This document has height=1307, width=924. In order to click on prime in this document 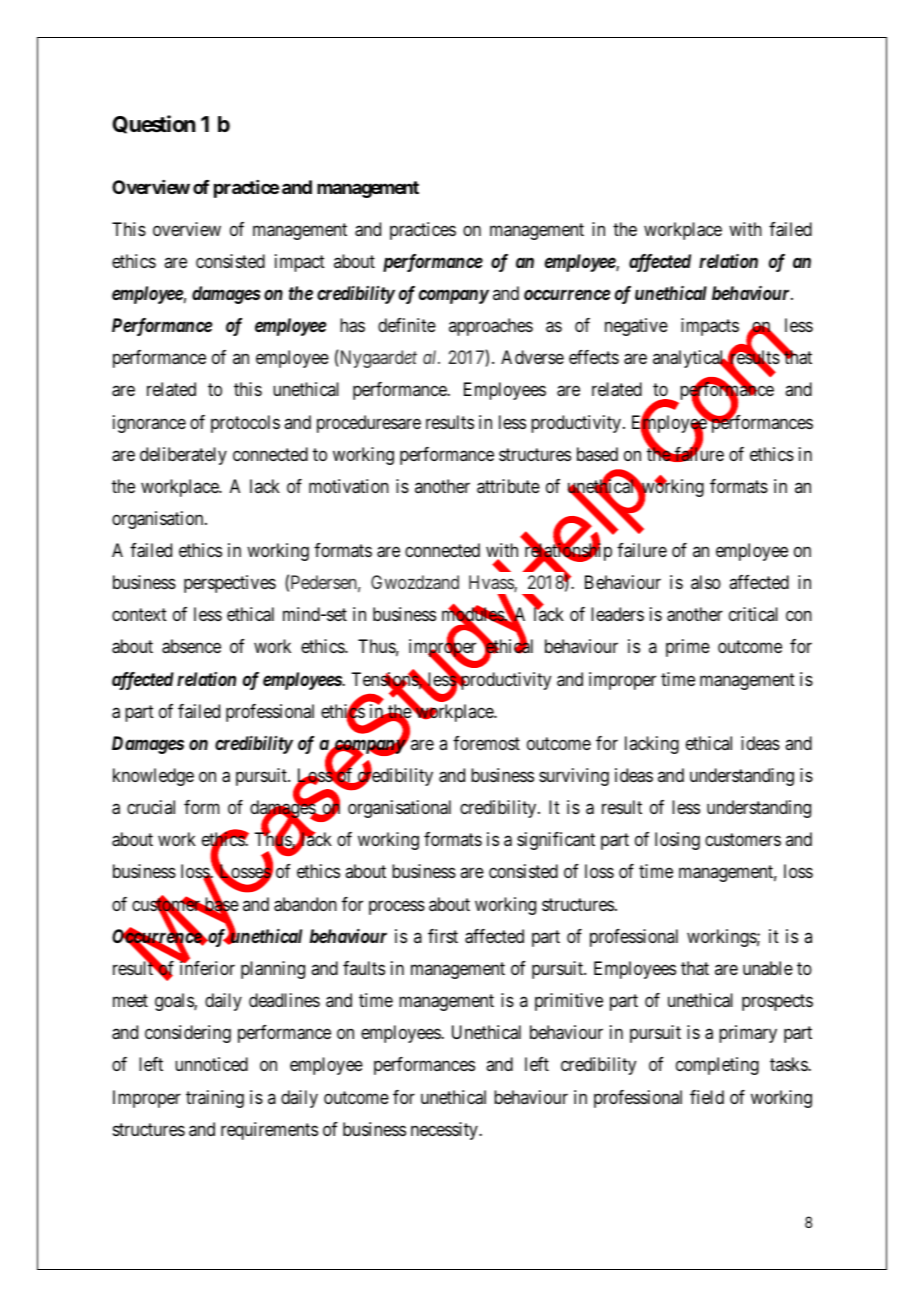, I will do `click(688, 648)`.
